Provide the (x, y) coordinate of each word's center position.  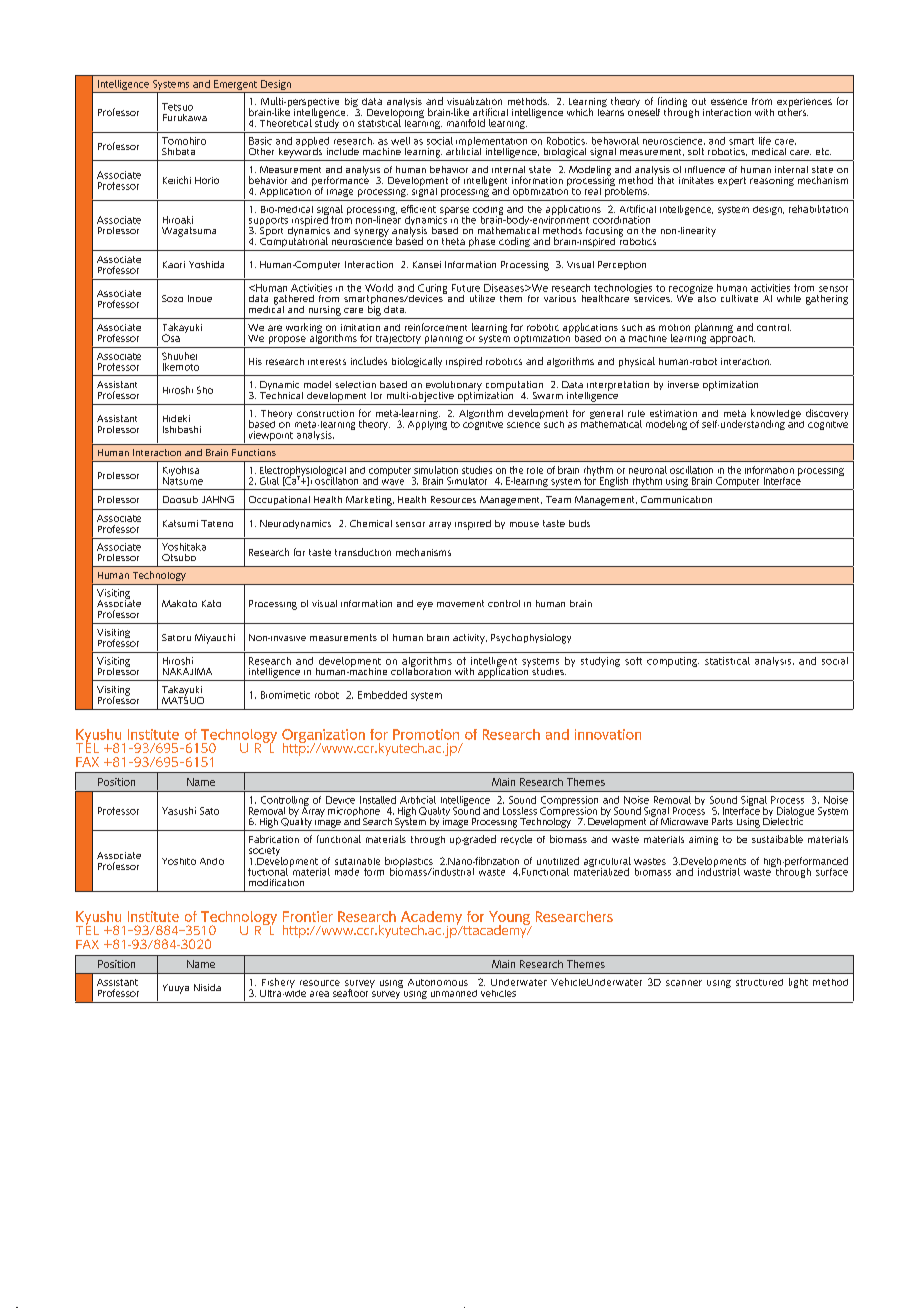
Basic (260, 141)
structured (759, 982)
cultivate (739, 298)
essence (729, 102)
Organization (323, 737)
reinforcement (436, 327)
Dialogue (795, 813)
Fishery (277, 984)
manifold (466, 123)
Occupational (279, 500)
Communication (676, 499)
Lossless (520, 811)
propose (287, 340)
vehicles (498, 993)
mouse (524, 524)
